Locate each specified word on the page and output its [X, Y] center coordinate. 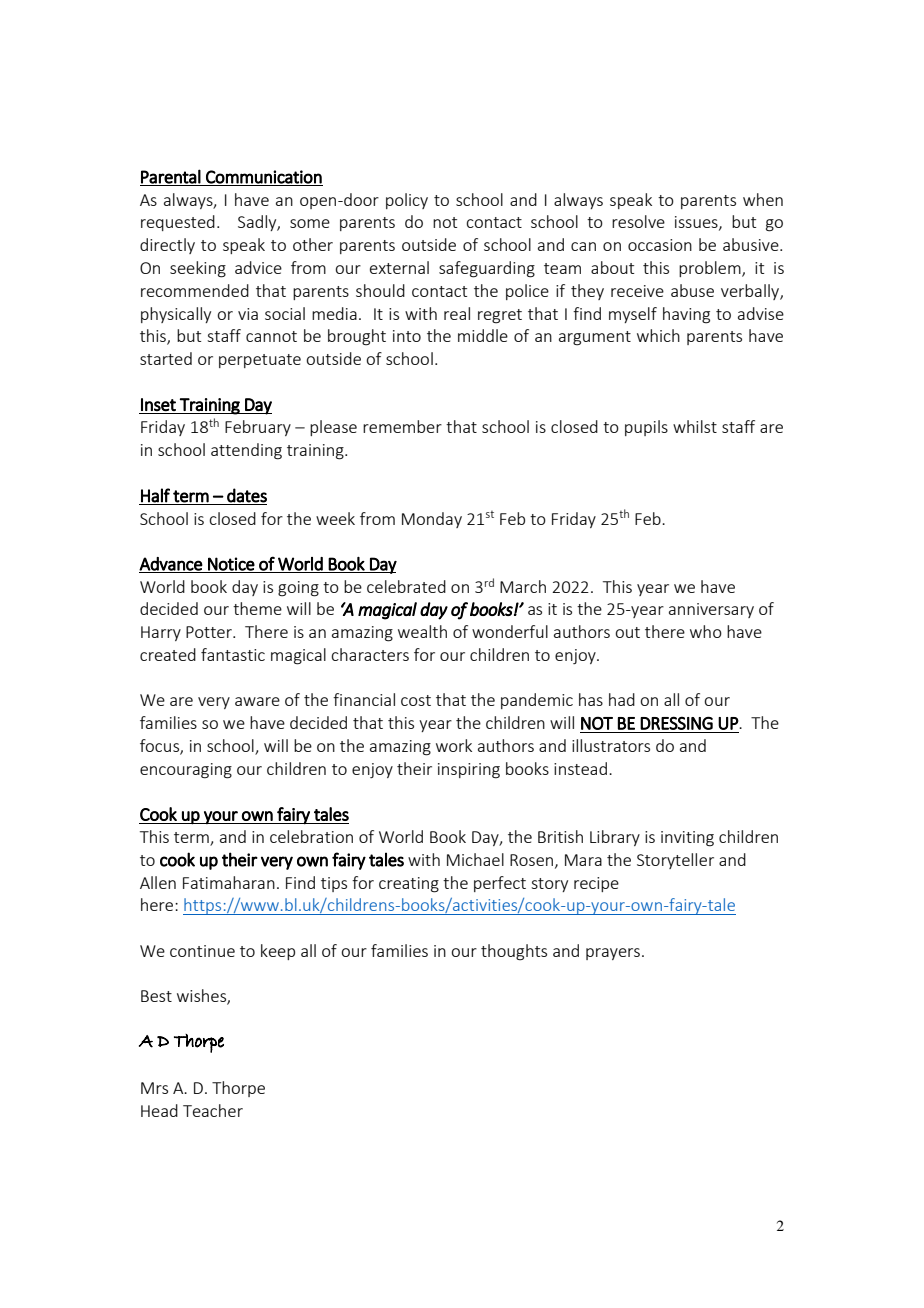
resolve [638, 221]
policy [407, 201]
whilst [695, 426]
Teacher [213, 1110]
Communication [263, 178]
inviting [687, 839]
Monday [432, 520]
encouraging [186, 771]
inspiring [469, 771]
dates [247, 495]
